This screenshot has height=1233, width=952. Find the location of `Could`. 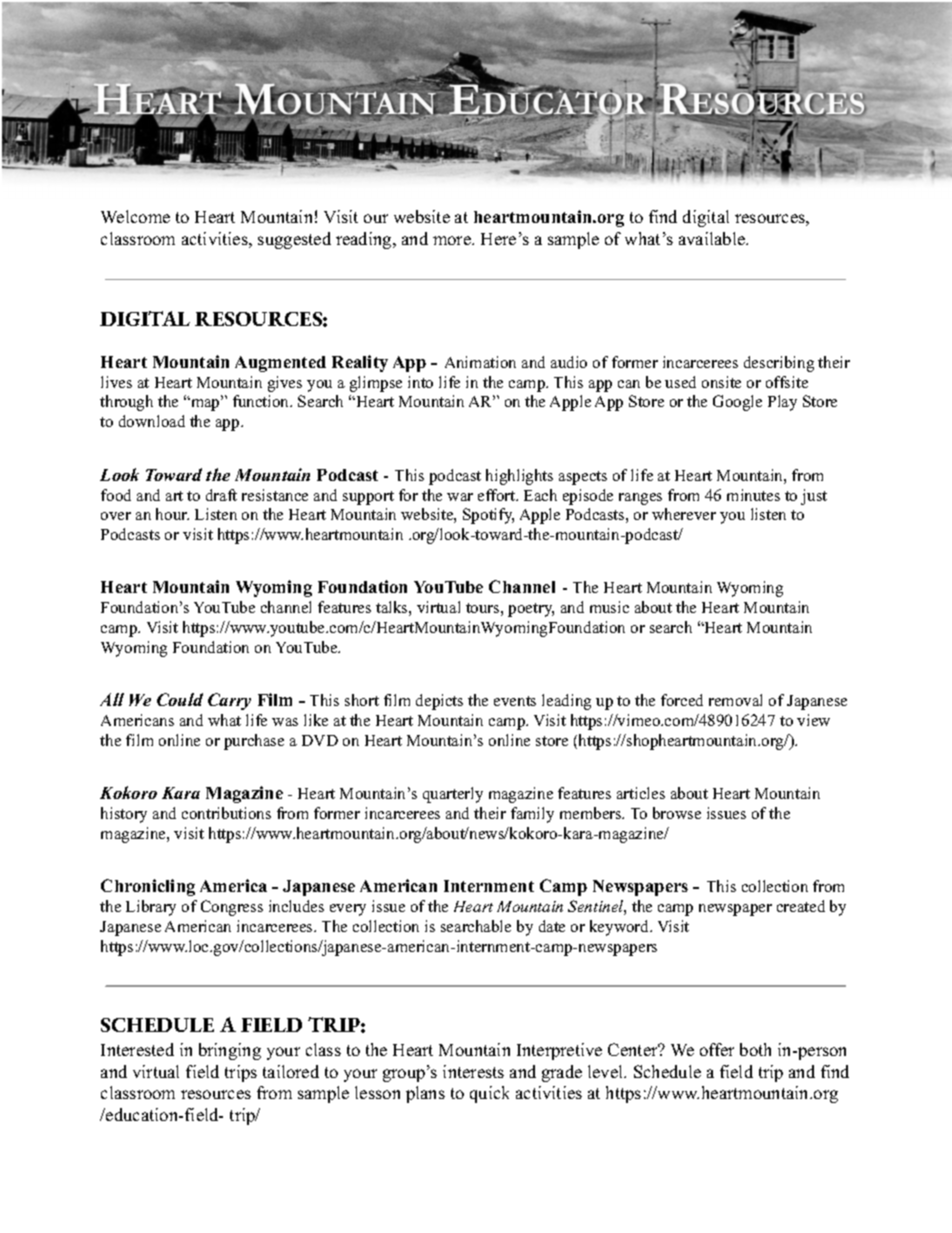

Could is located at coordinates (180, 699).
